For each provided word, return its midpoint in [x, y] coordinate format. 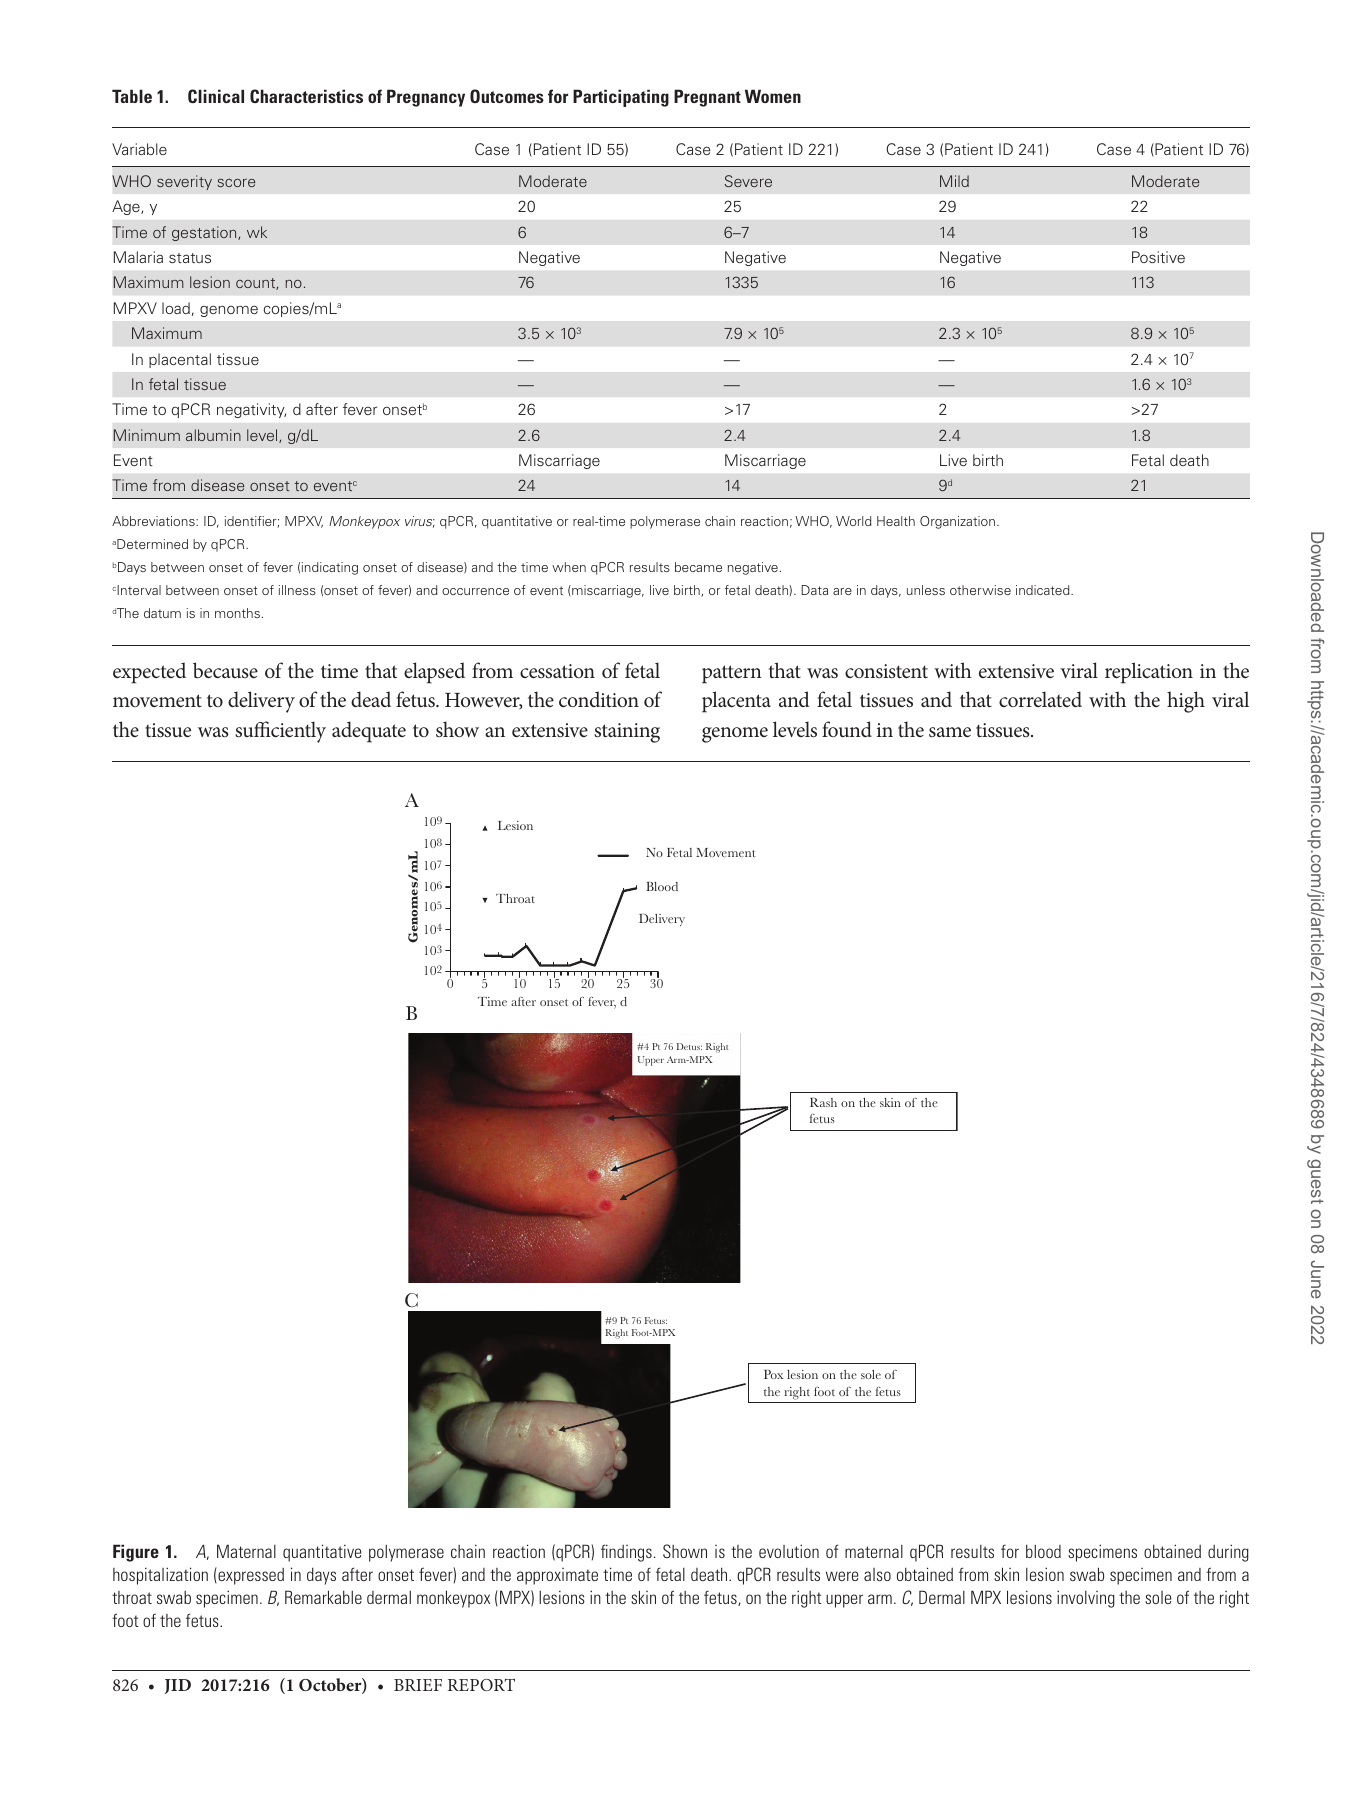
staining [627, 733]
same [950, 732]
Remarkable [323, 1597]
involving [1086, 1599]
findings [626, 1553]
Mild [954, 181]
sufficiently [280, 732]
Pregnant [707, 98]
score [236, 182]
